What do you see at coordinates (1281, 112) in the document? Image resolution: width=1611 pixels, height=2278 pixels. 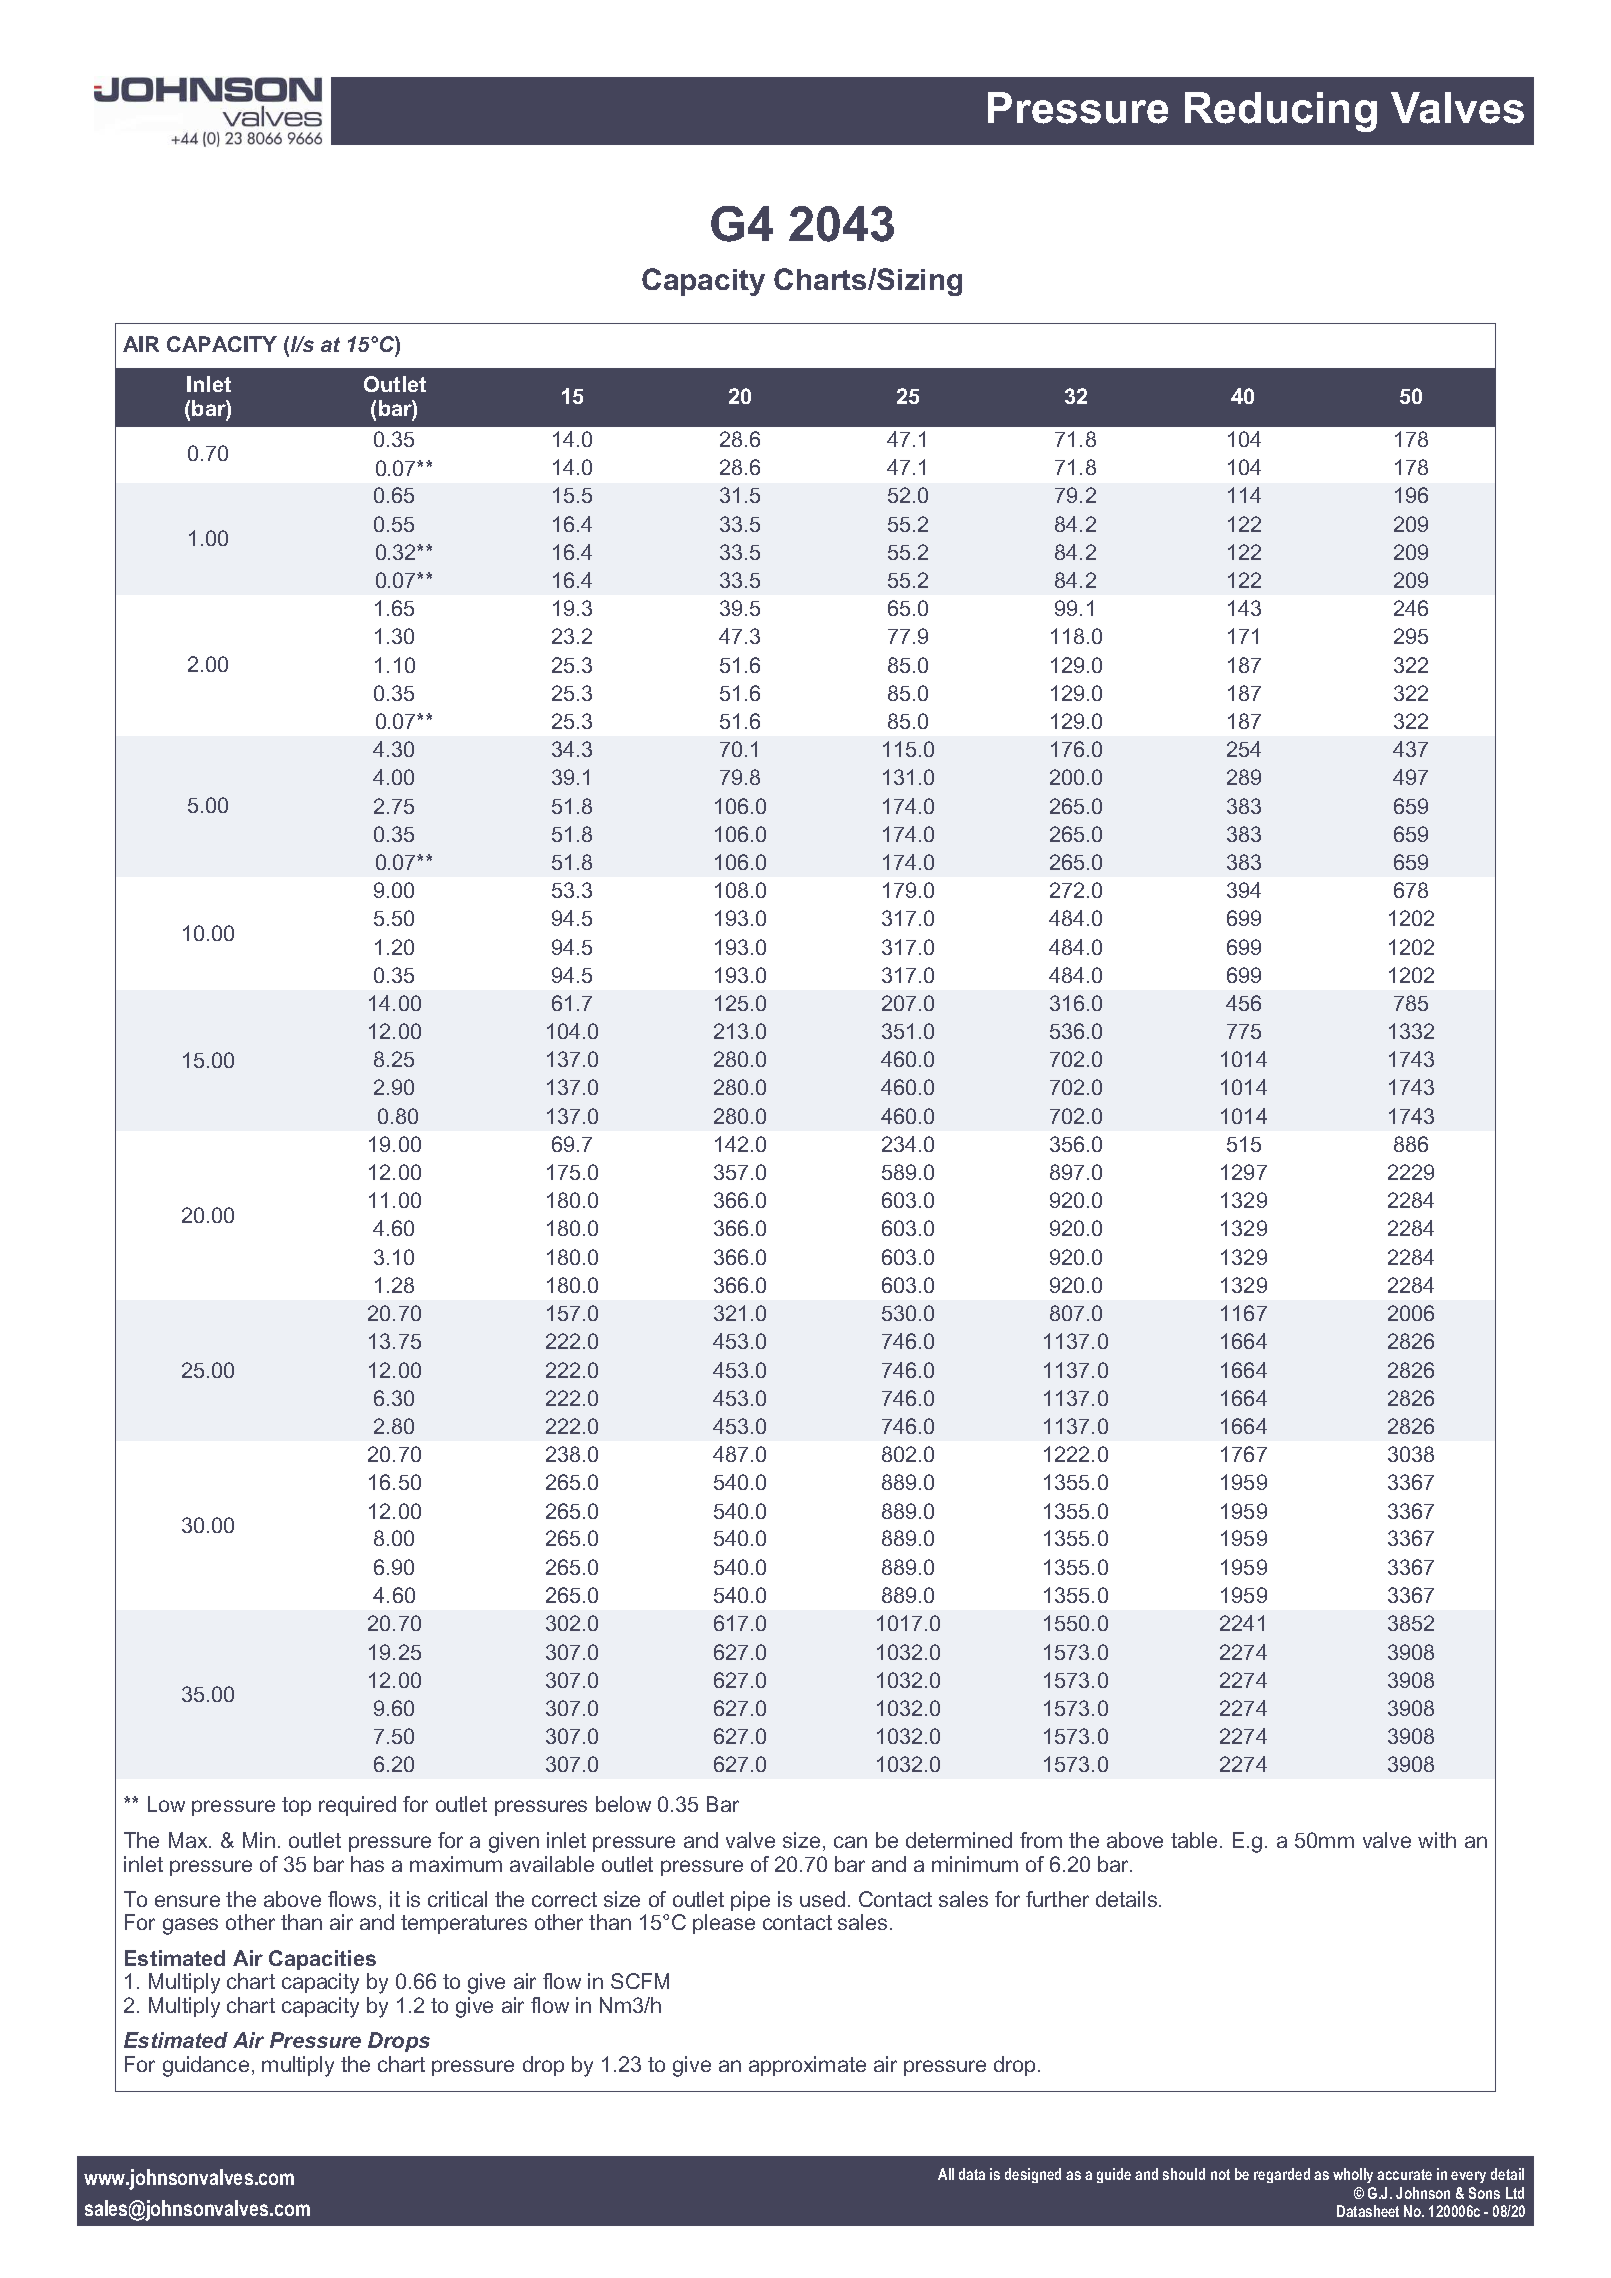 I see `Reducing` at bounding box center [1281, 112].
